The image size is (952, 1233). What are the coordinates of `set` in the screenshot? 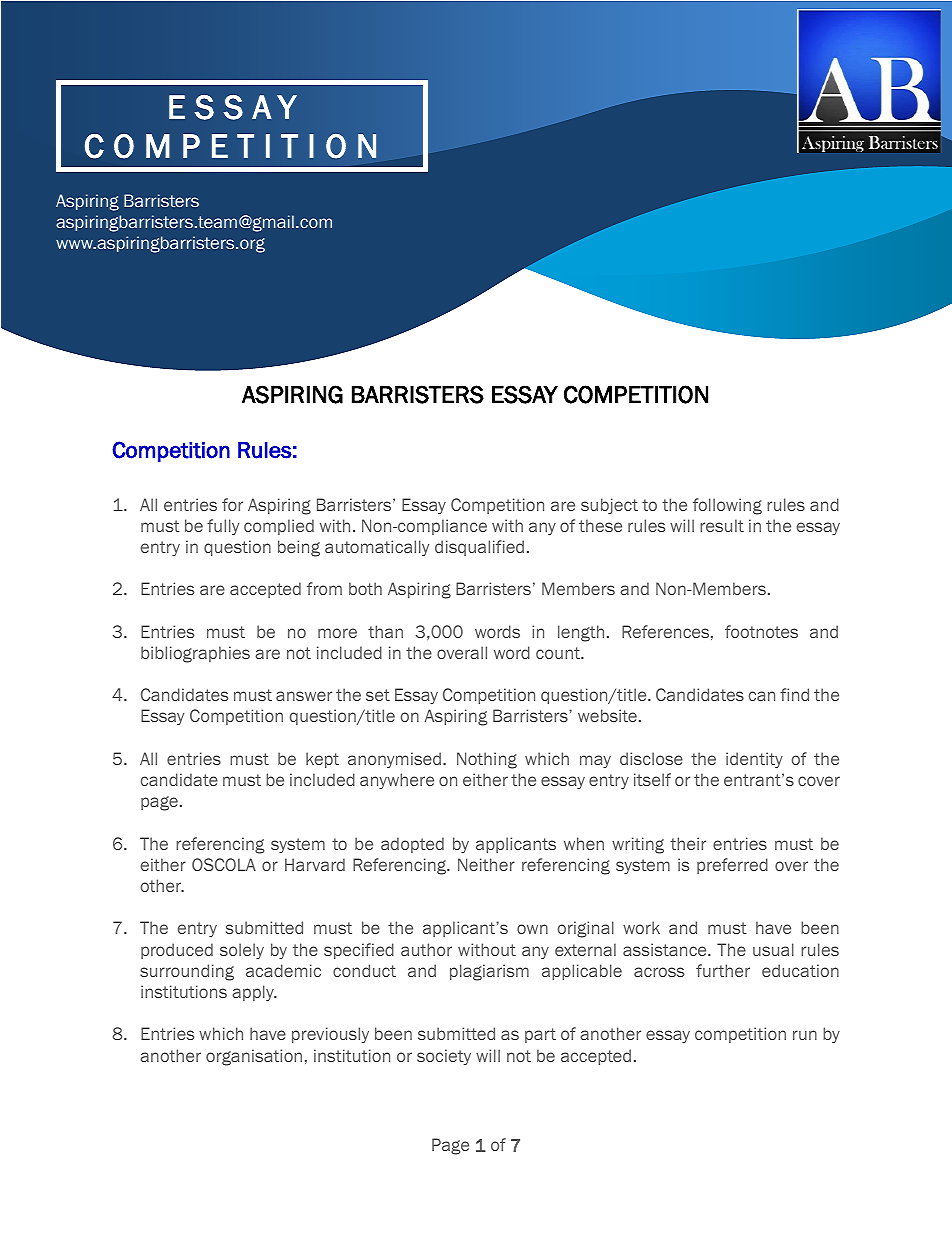 It's located at (378, 695).
